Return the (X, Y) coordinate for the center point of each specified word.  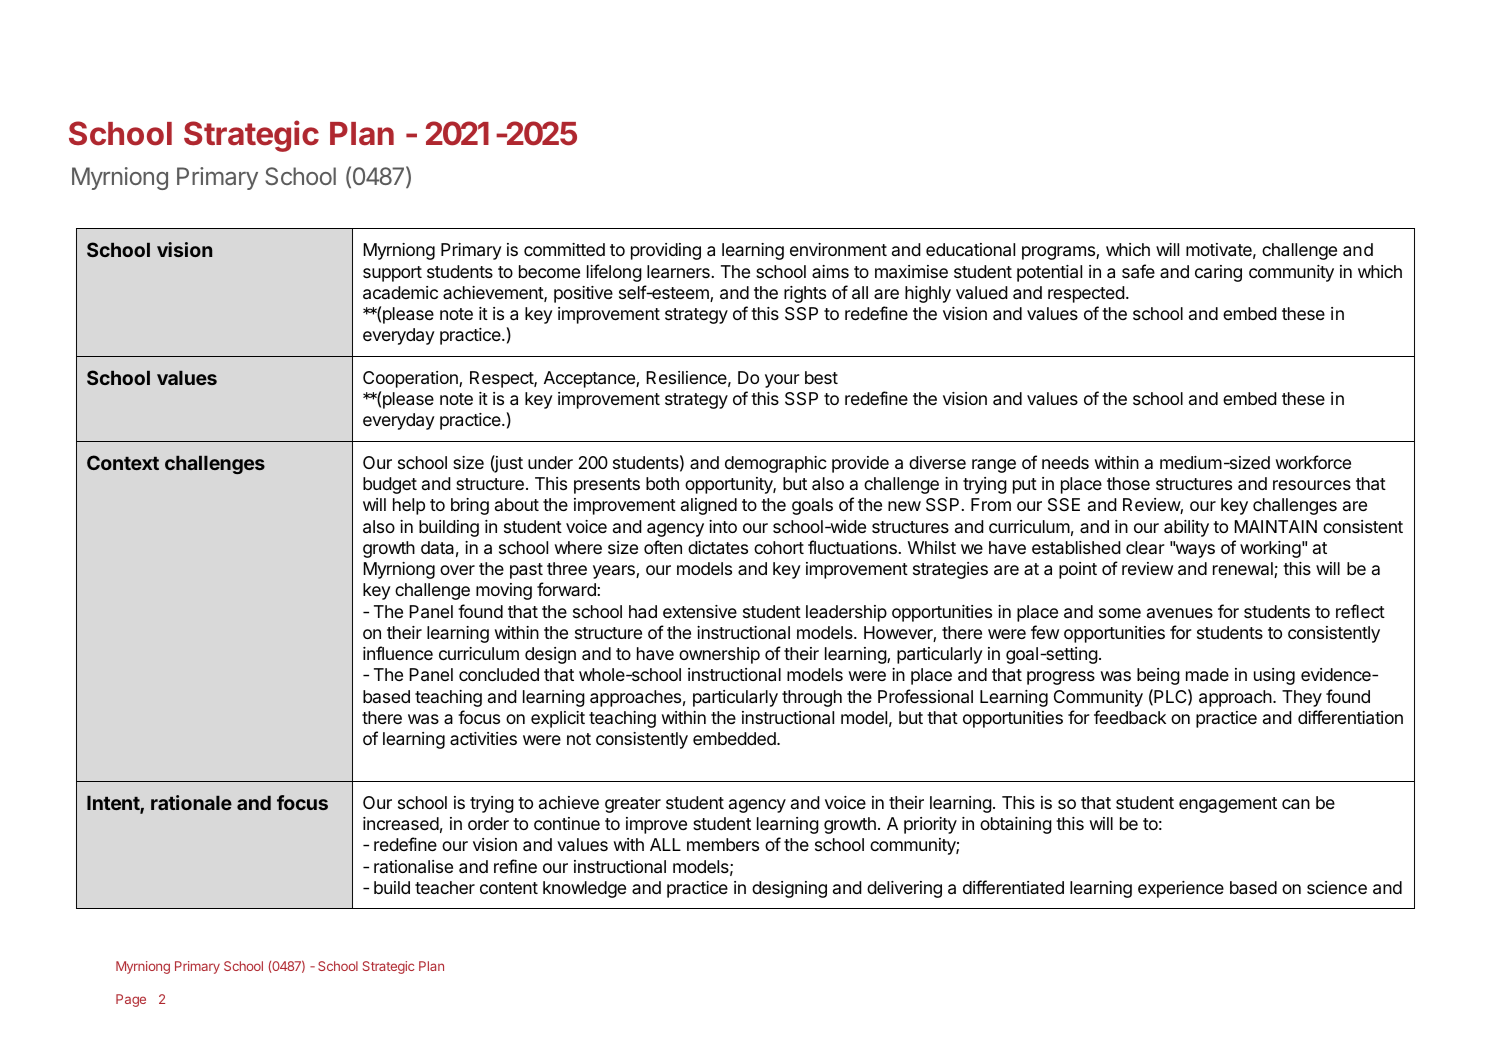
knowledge (584, 889)
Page (131, 1000)
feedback (1130, 717)
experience (1181, 889)
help (409, 506)
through (812, 698)
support (392, 274)
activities (483, 738)
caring (1218, 273)
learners (678, 272)
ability (1186, 528)
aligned (709, 506)
